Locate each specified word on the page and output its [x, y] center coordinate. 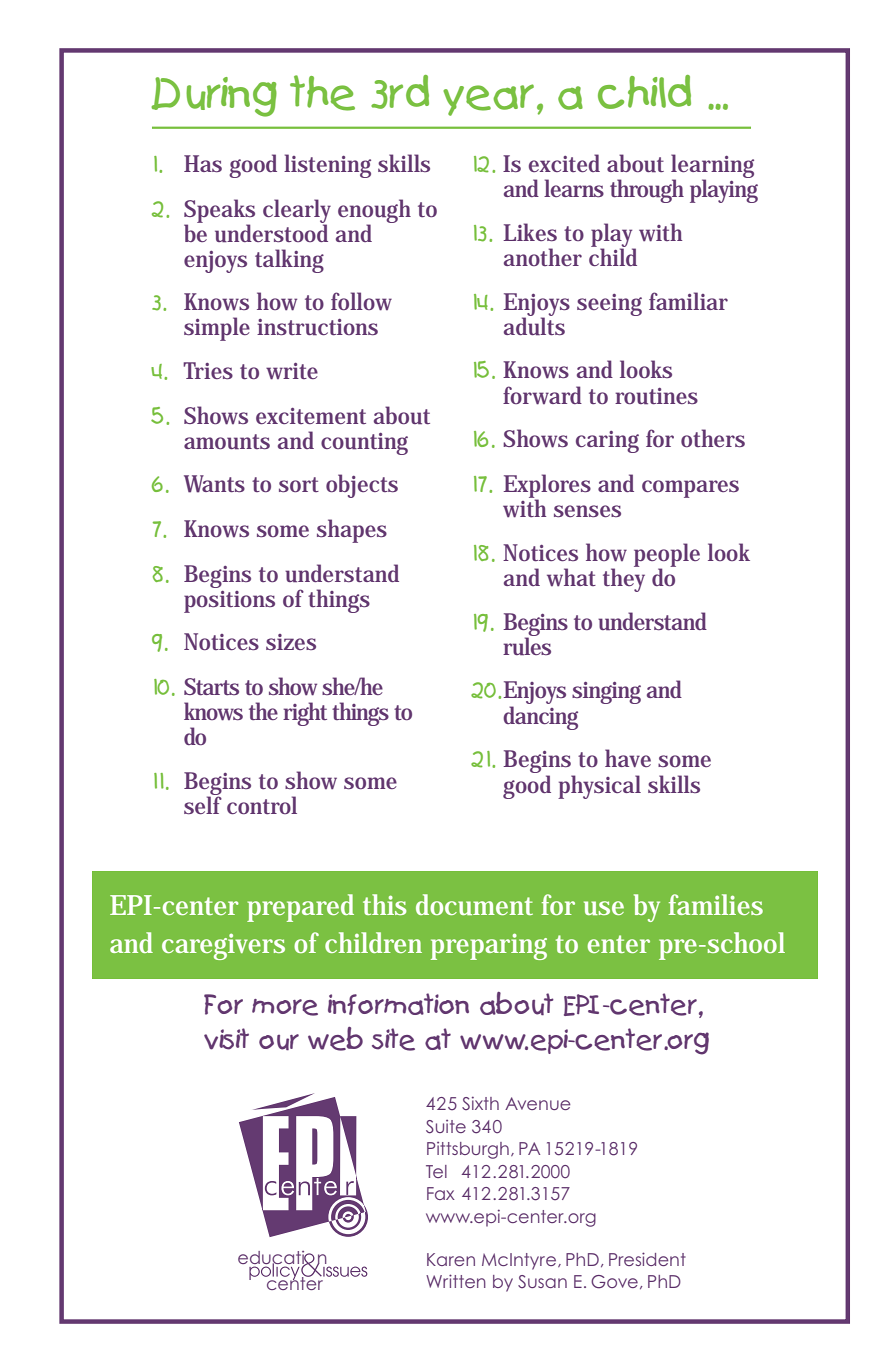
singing [606, 693]
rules [527, 645]
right [305, 714]
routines [656, 396]
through [647, 191]
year [488, 100]
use [604, 908]
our [279, 1042]
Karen [451, 1259]
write [292, 371]
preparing [489, 946]
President [647, 1259]
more [285, 1007]
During [214, 97]
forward [542, 395]
